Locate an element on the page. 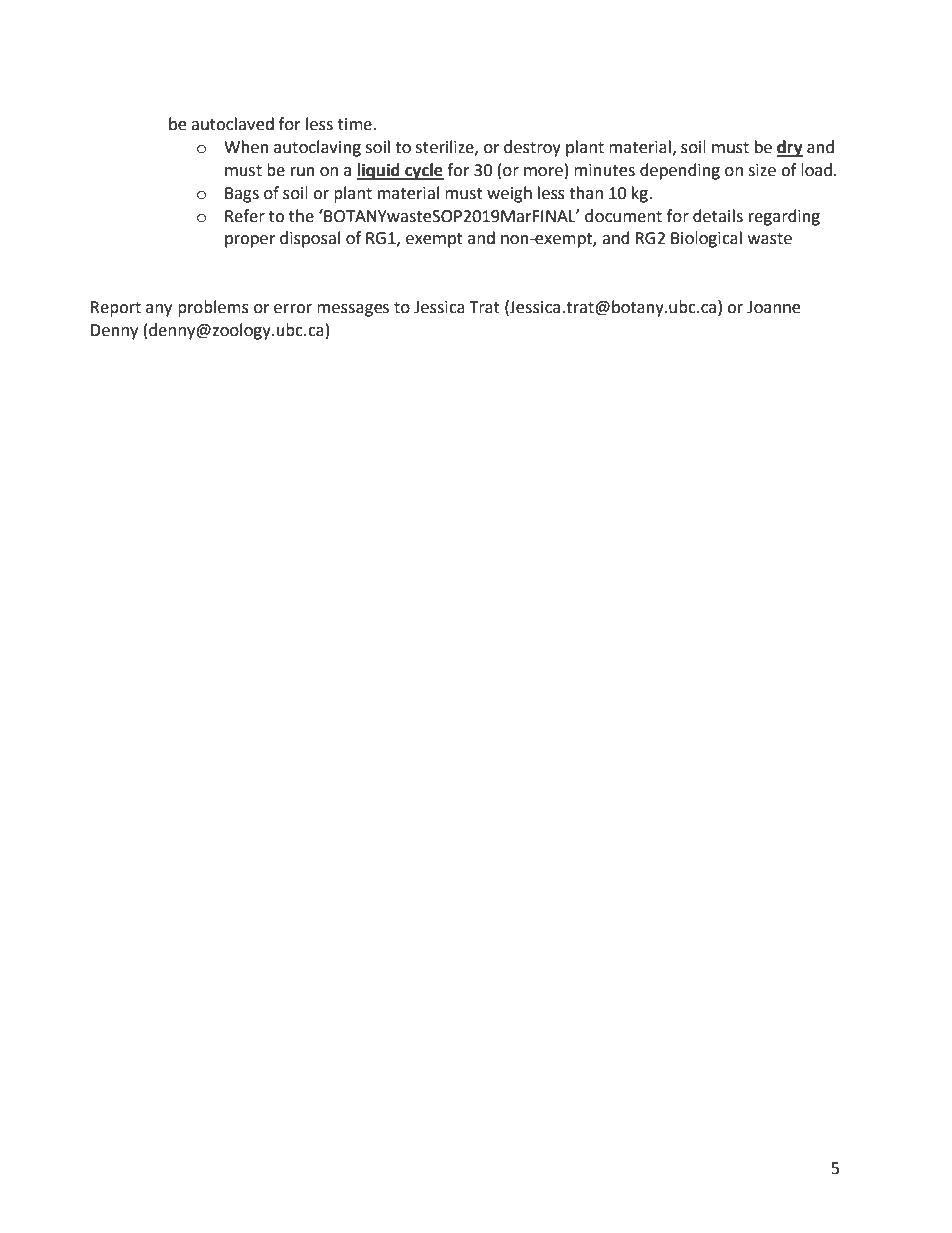  document is located at coordinates (623, 216).
